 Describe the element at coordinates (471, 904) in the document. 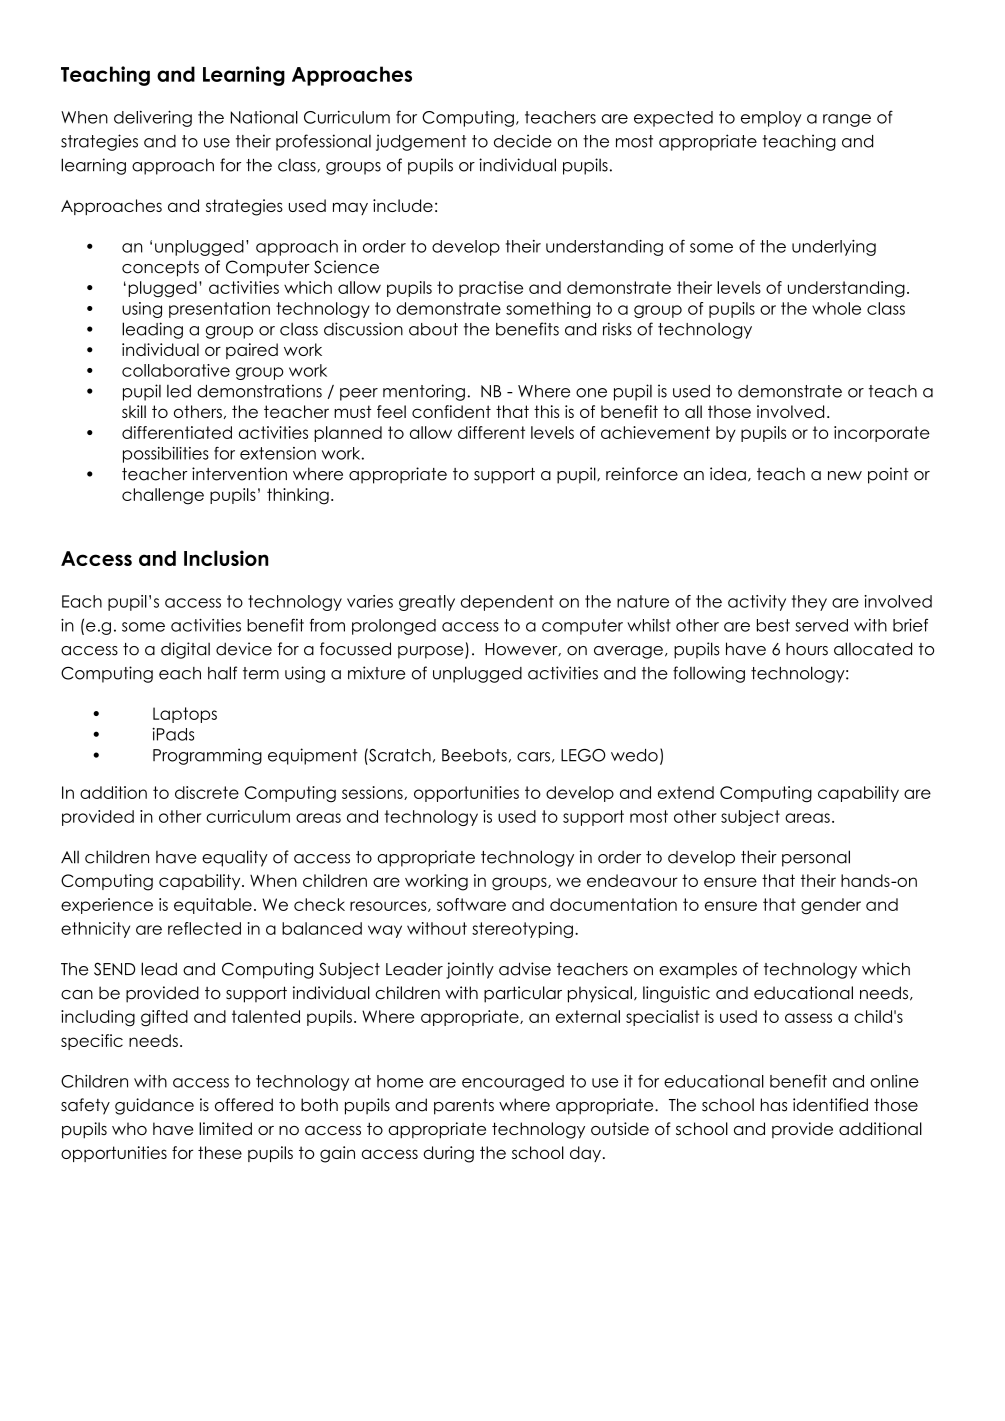

I see `software` at that location.
